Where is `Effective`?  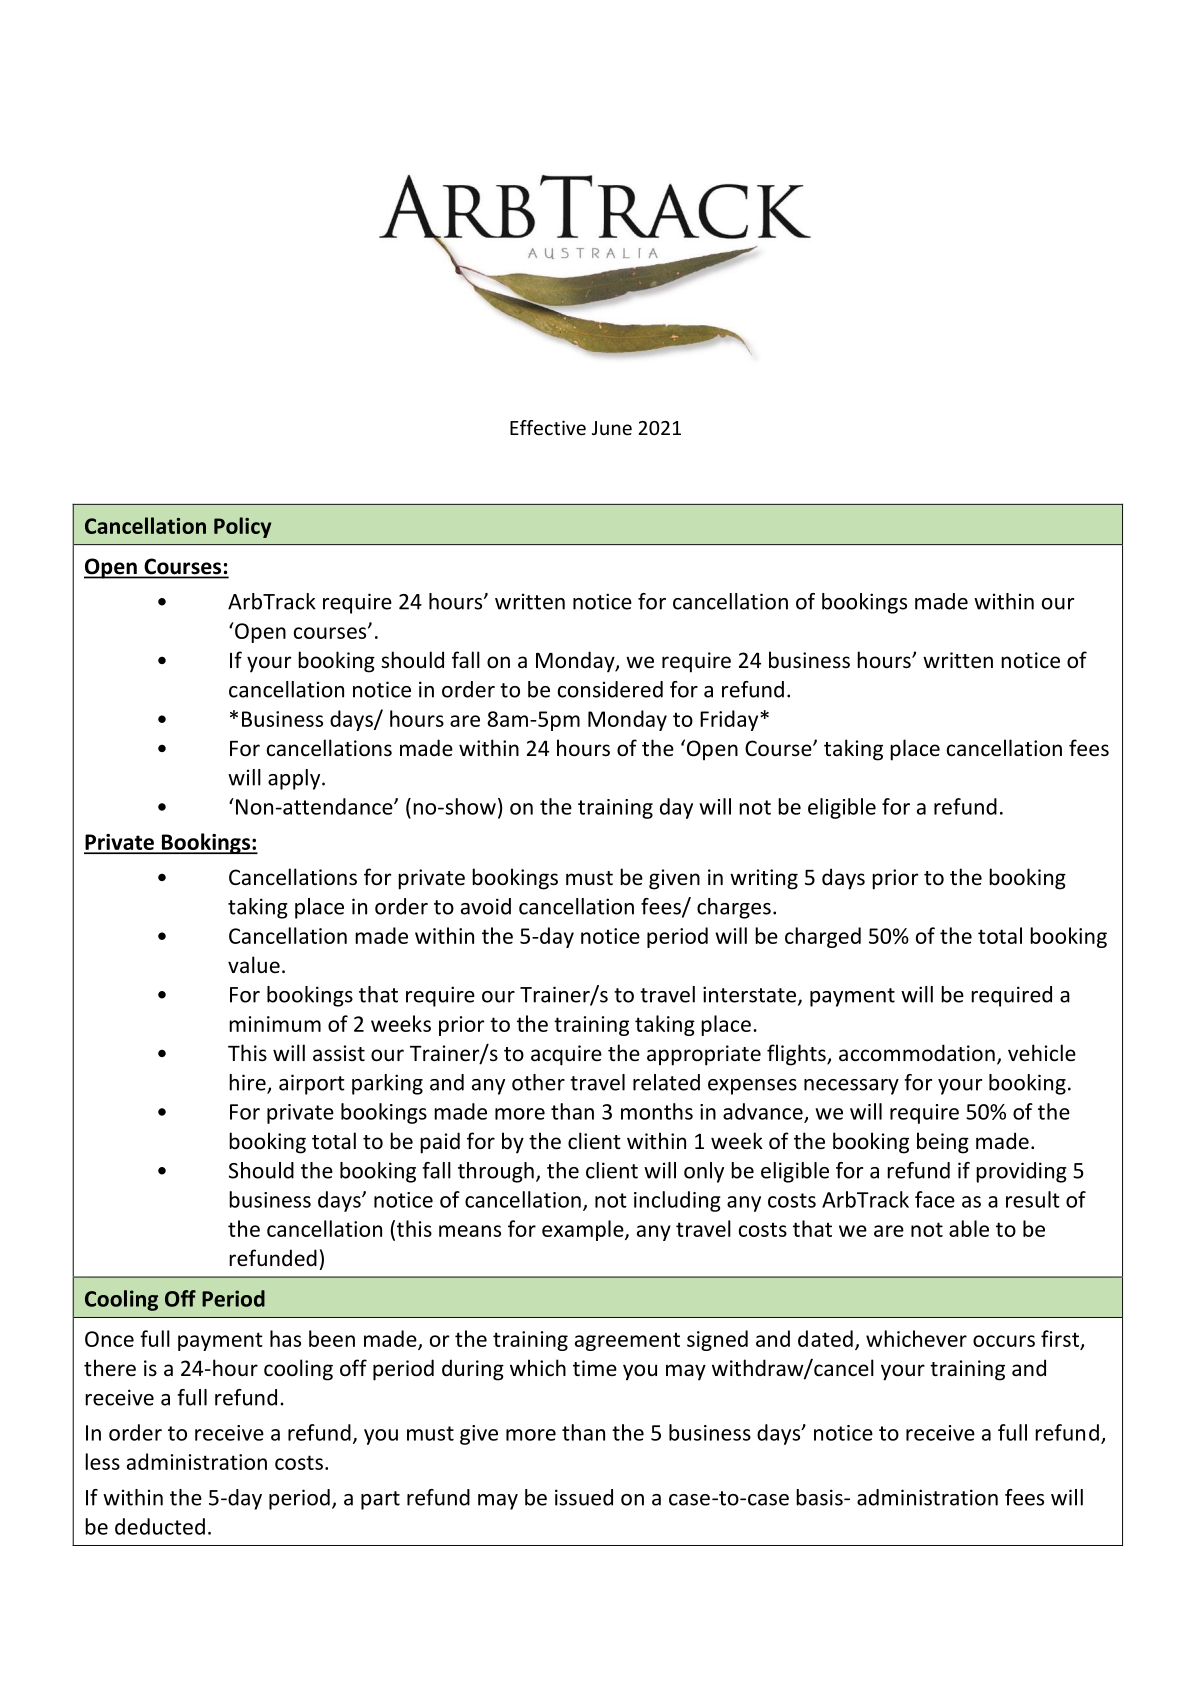
Effective is located at coordinates (548, 427).
